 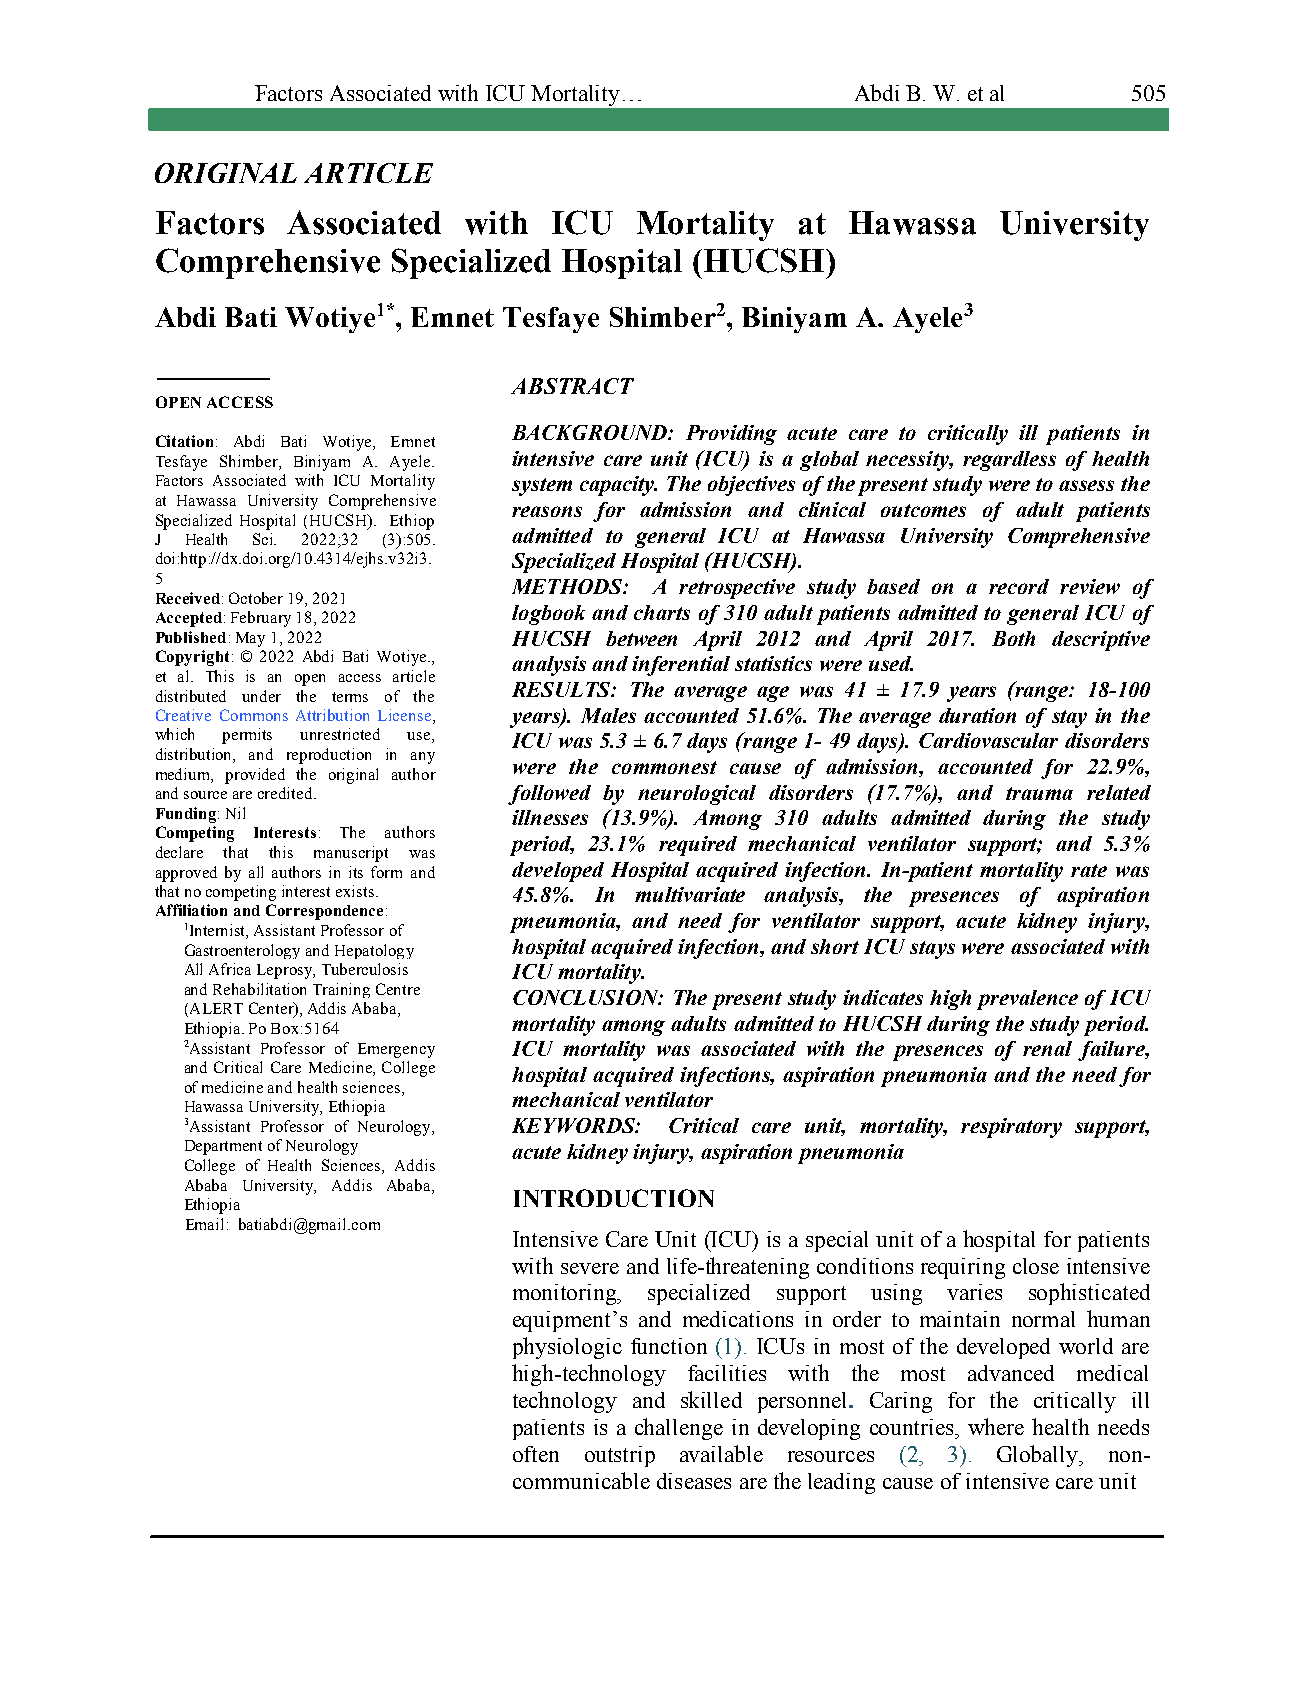 I want to click on prevalence, so click(x=1027, y=1000).
